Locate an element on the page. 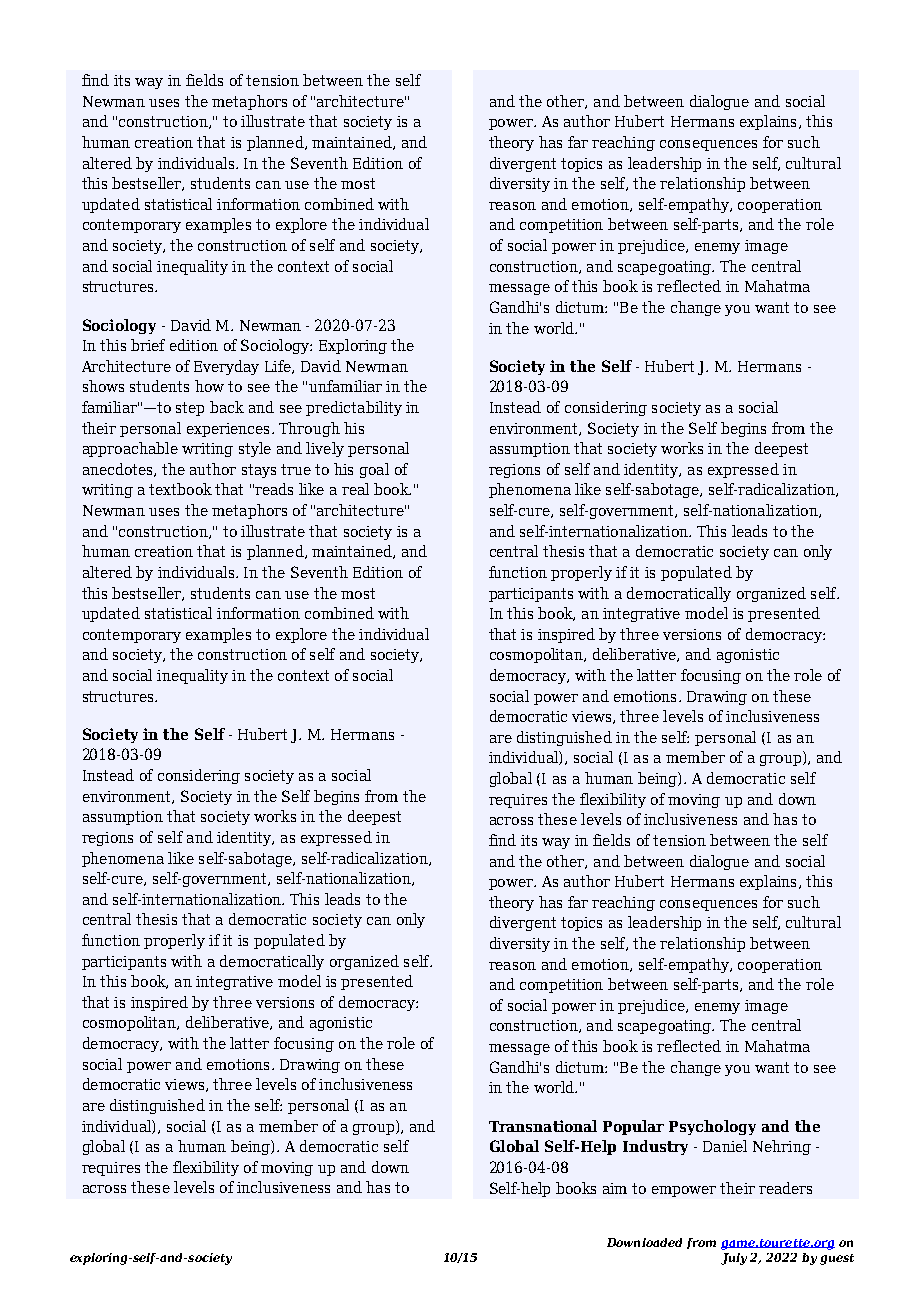  stays is located at coordinates (259, 471).
